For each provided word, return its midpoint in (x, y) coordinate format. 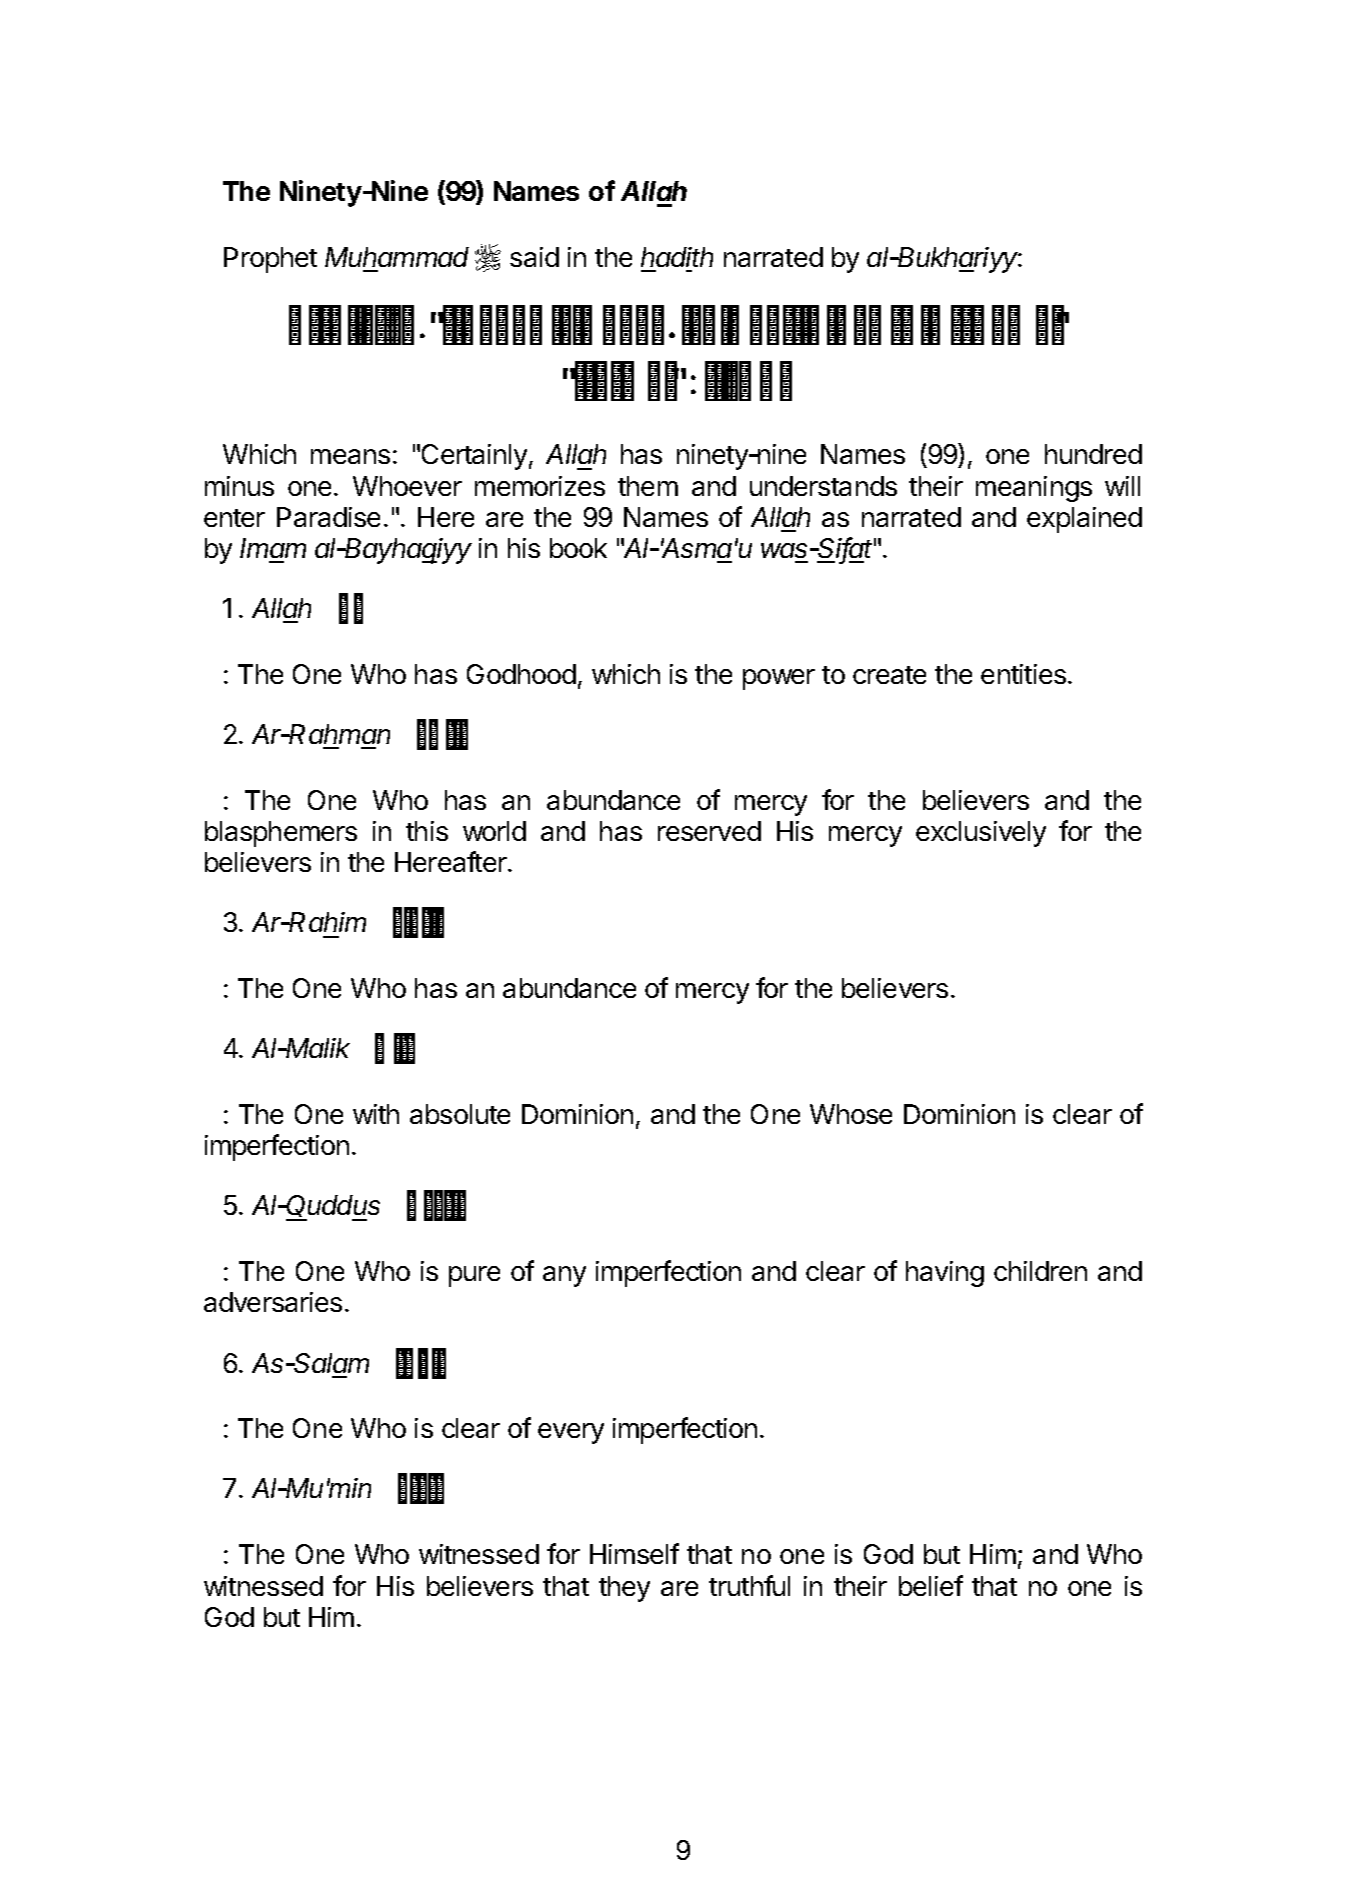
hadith (677, 257)
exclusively (981, 834)
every (571, 1433)
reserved (709, 831)
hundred (1093, 454)
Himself (634, 1553)
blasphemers (281, 834)
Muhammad (397, 257)
